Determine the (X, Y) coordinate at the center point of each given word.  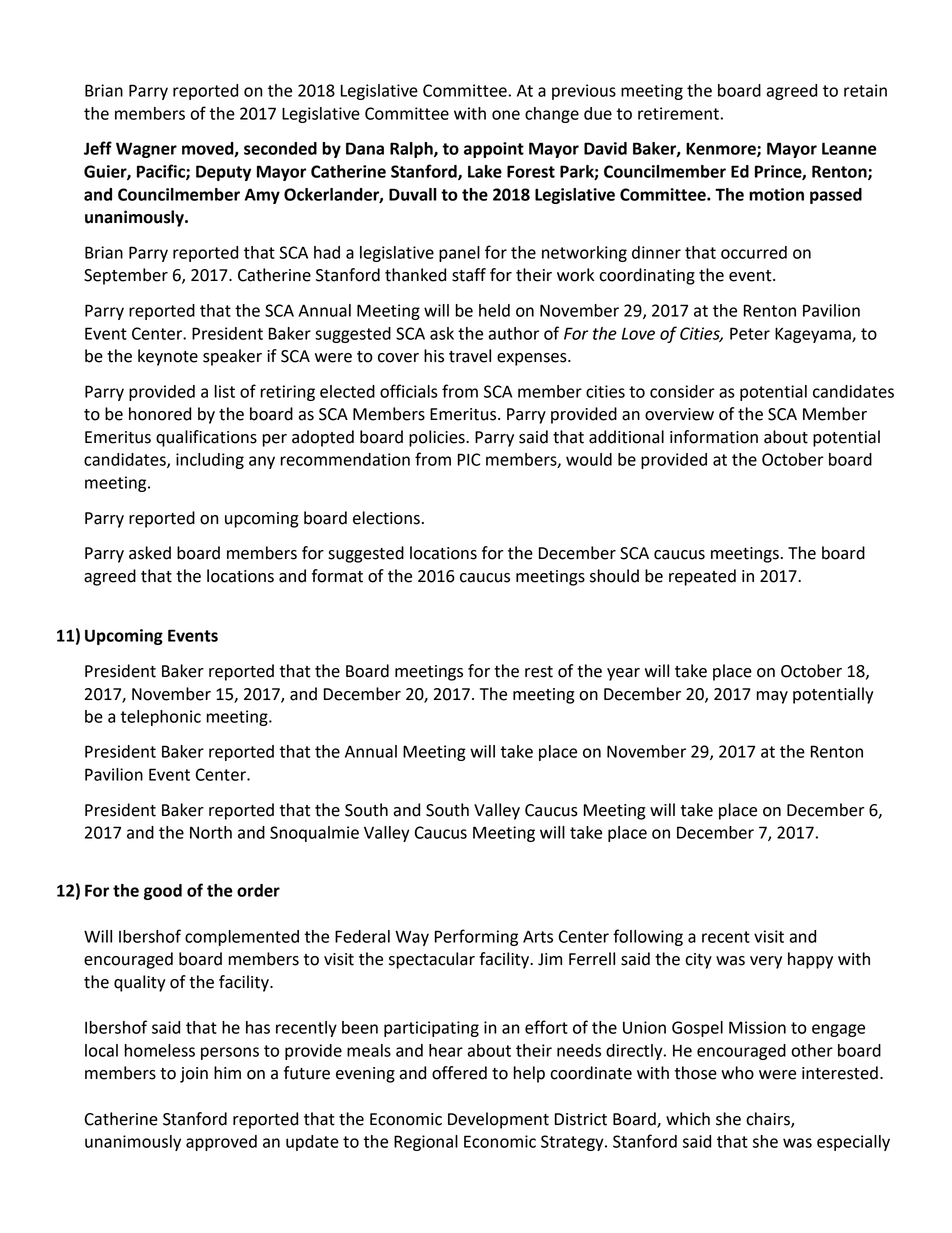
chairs (769, 1119)
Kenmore (722, 149)
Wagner (146, 150)
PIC (469, 459)
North (211, 832)
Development (498, 1120)
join (194, 1075)
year (623, 674)
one (506, 115)
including (210, 461)
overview (679, 414)
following (648, 937)
